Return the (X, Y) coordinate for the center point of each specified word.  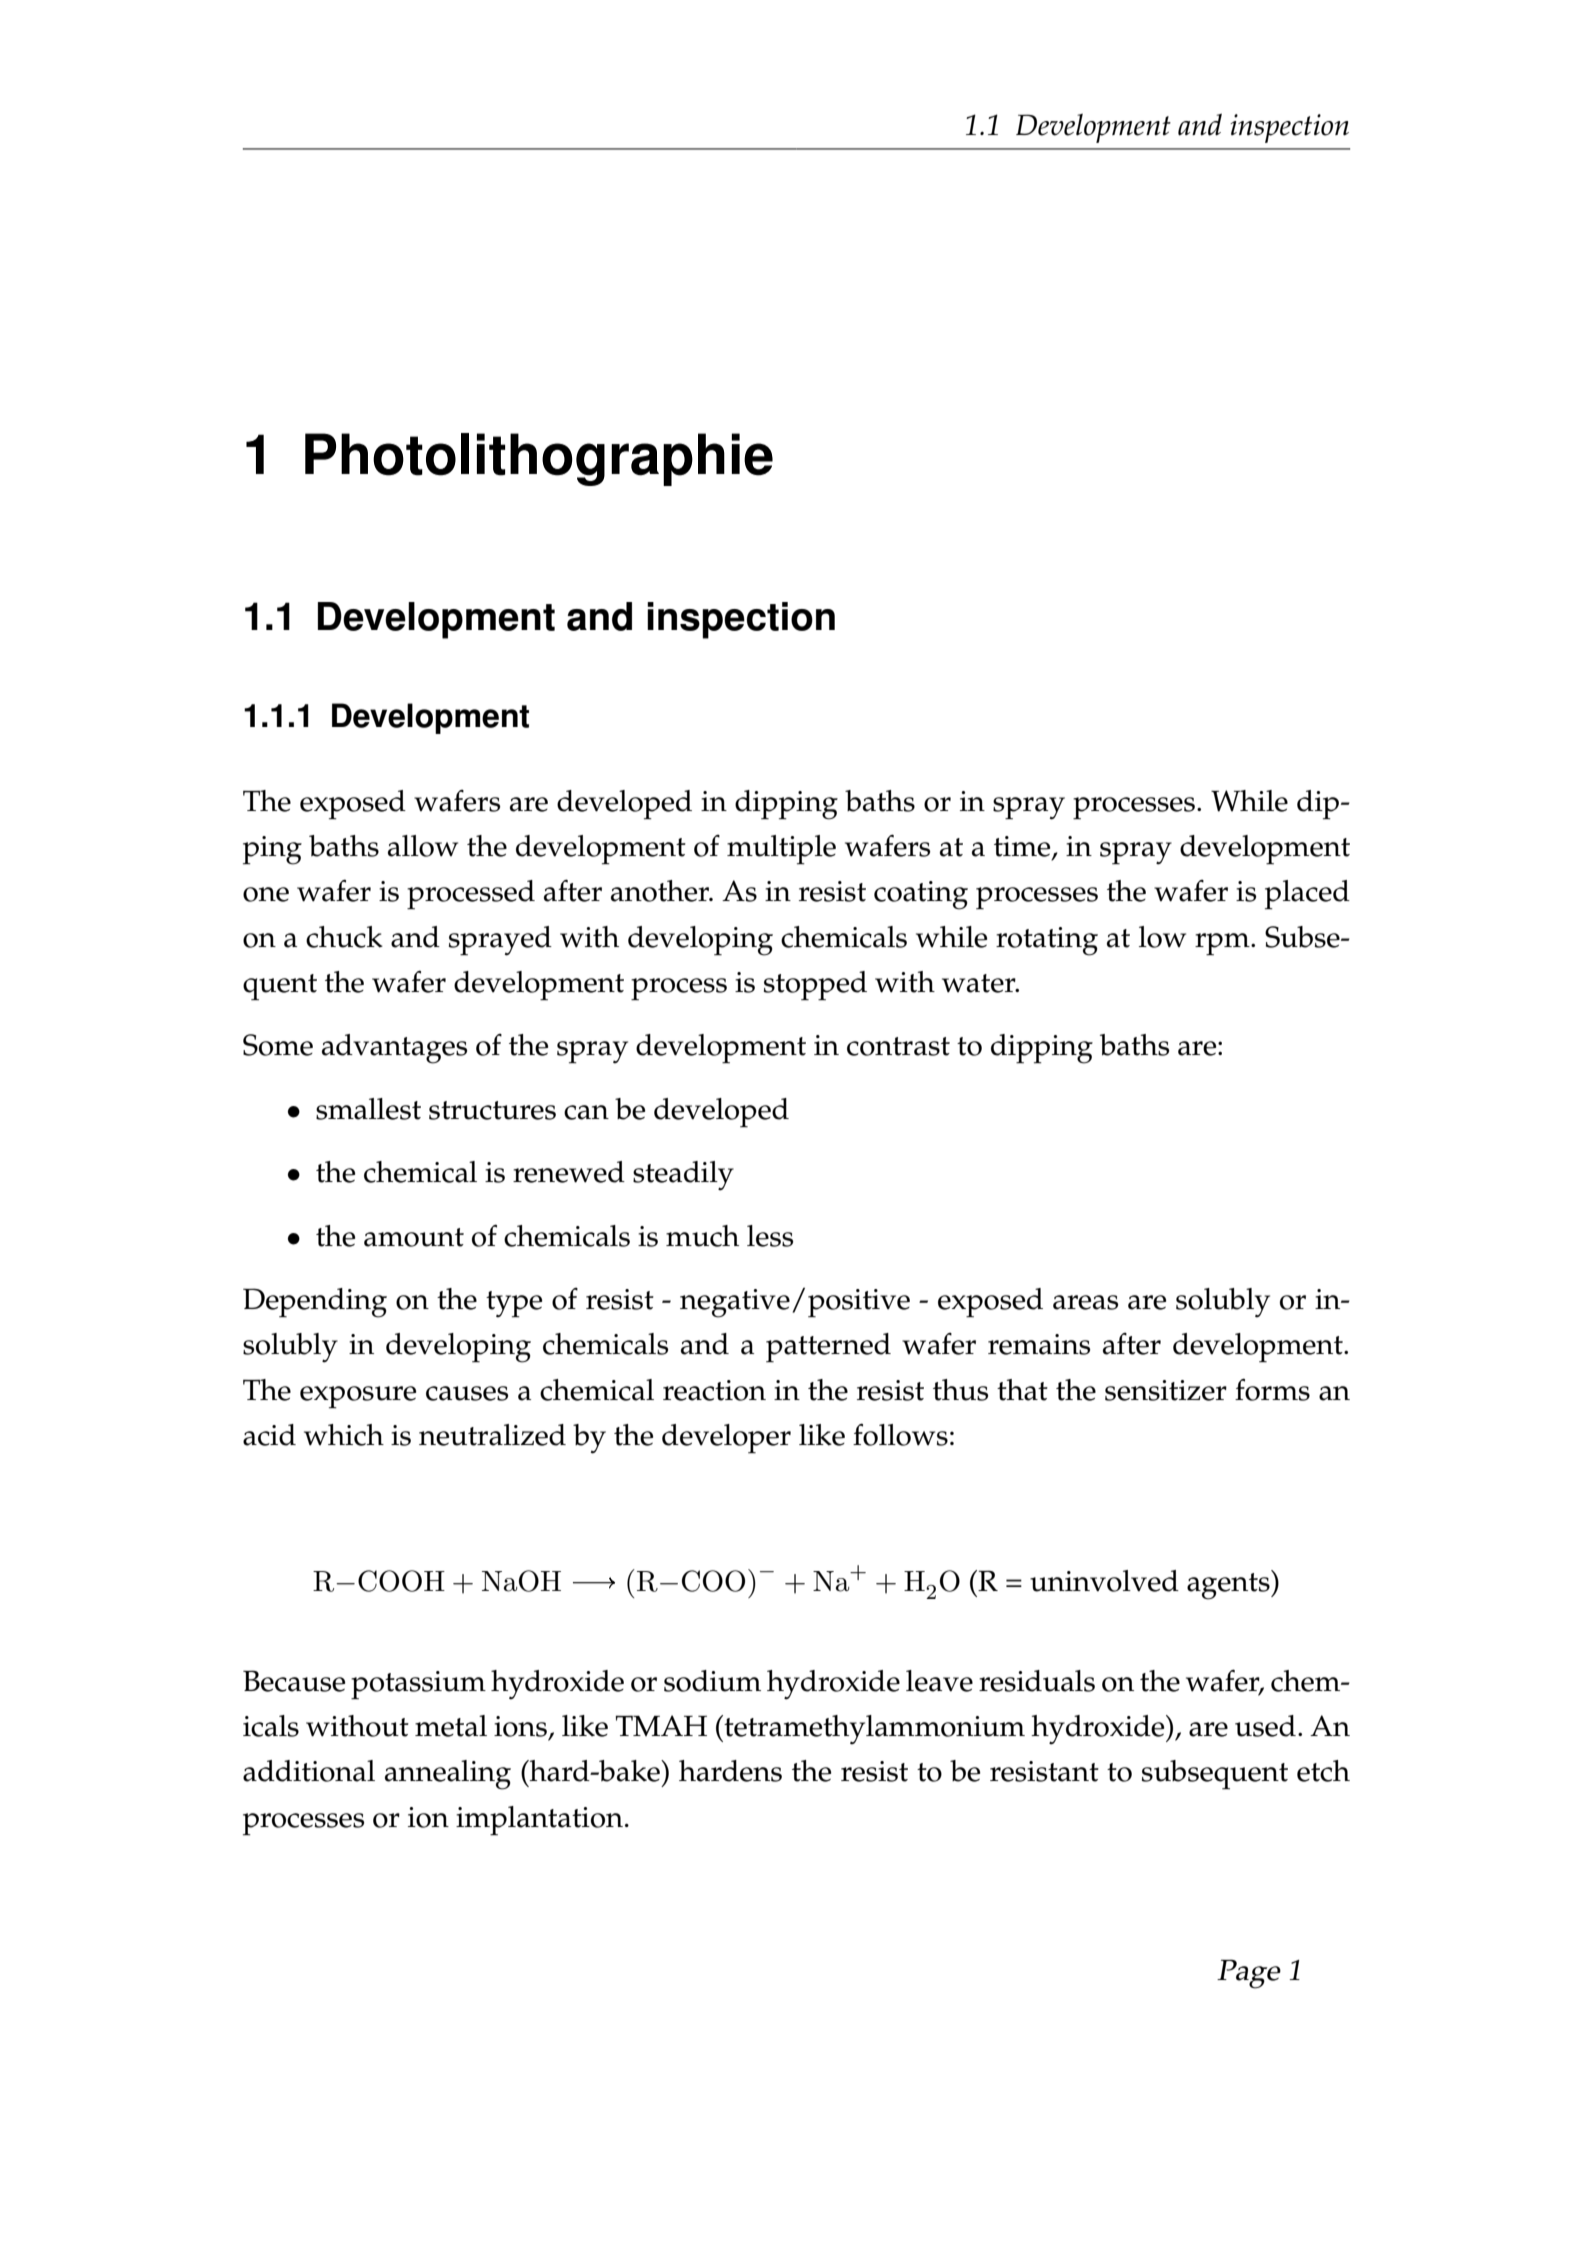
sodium (712, 1681)
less (770, 1236)
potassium (418, 1685)
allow (423, 846)
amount (414, 1237)
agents (1229, 1585)
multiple (781, 850)
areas (1085, 1302)
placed (1307, 895)
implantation (539, 1821)
